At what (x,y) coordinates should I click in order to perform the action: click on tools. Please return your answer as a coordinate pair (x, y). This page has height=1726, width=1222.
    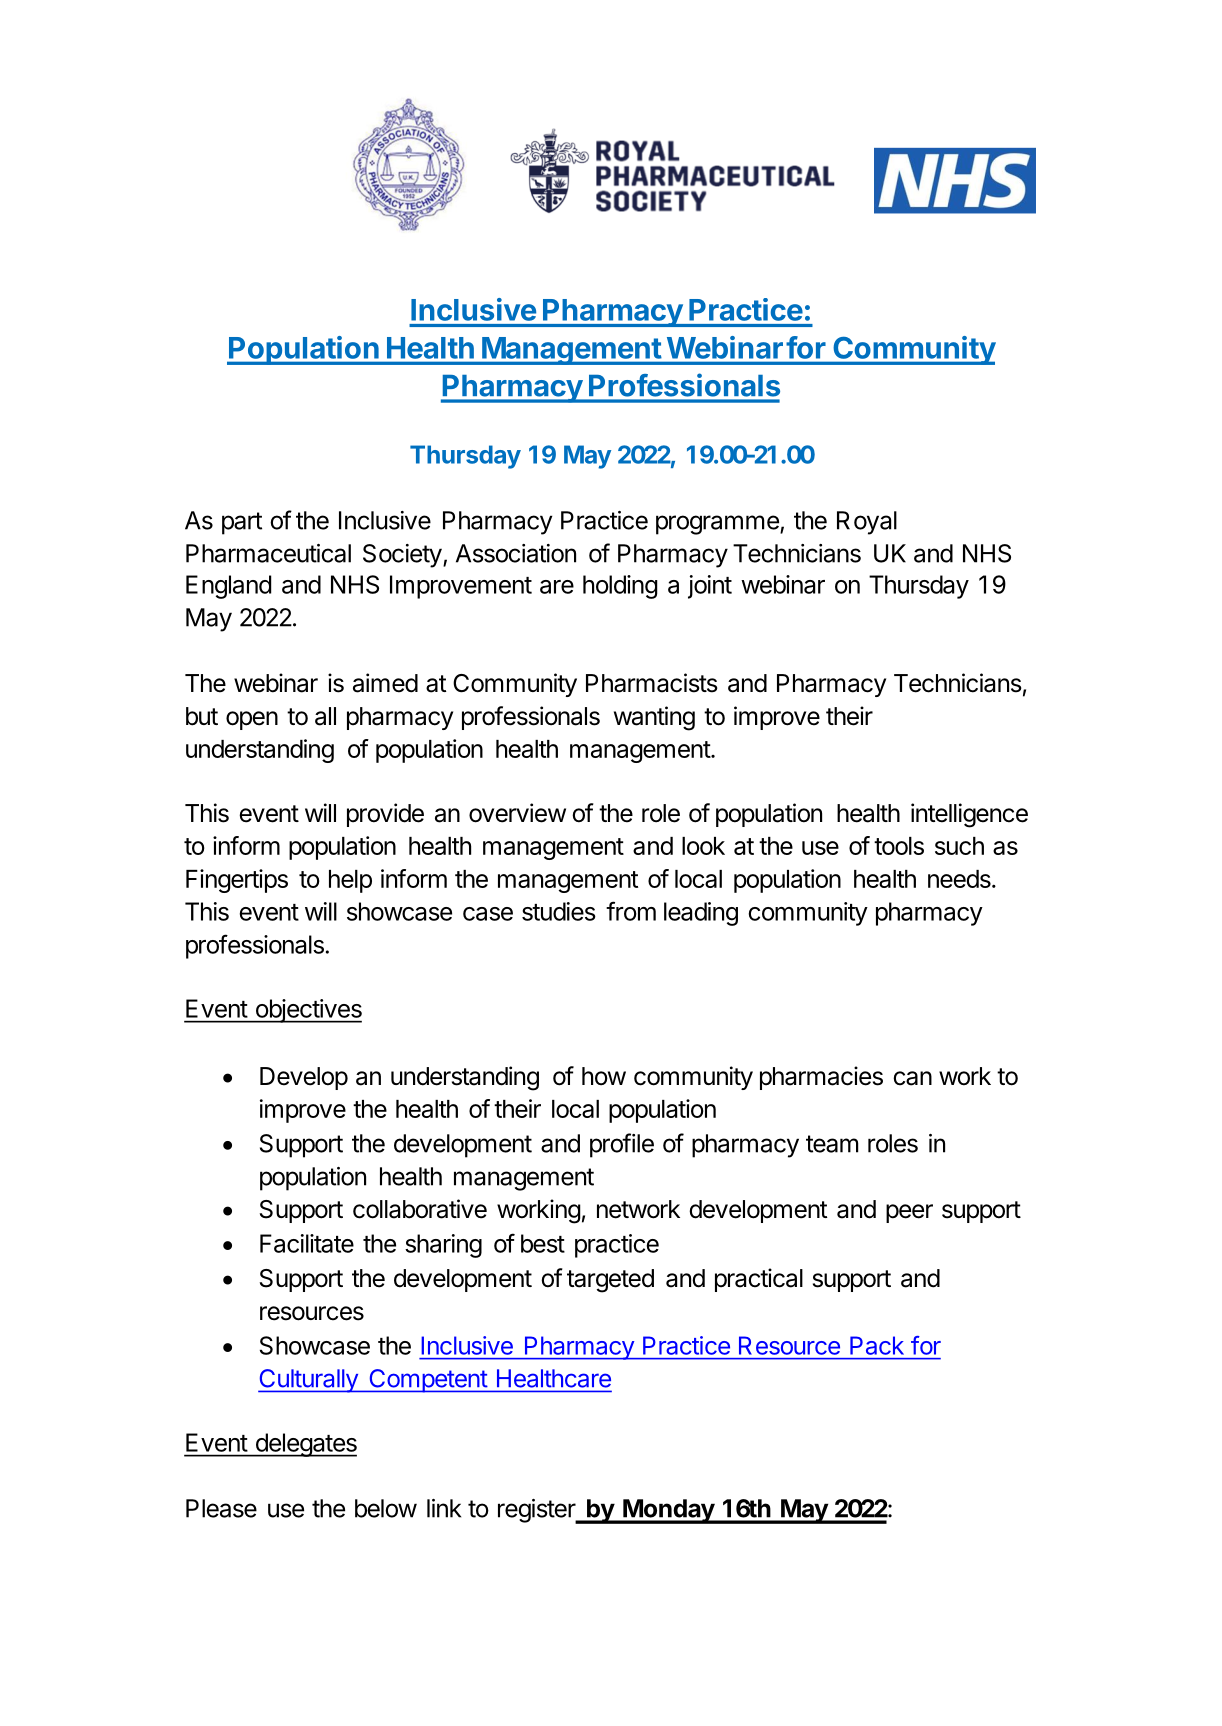
    Looking at the image, I should click on (899, 846).
